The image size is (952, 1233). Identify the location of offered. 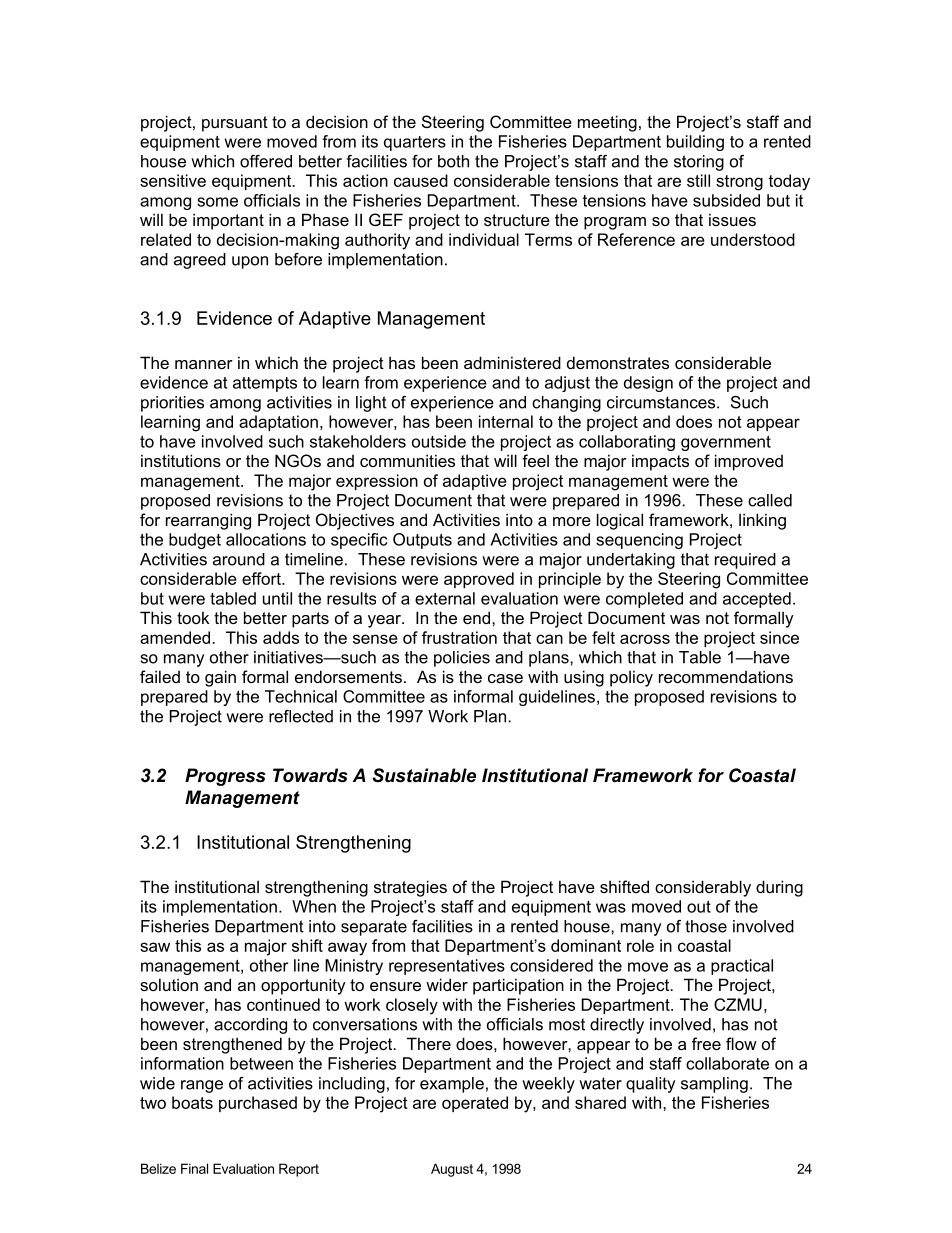
(266, 161).
